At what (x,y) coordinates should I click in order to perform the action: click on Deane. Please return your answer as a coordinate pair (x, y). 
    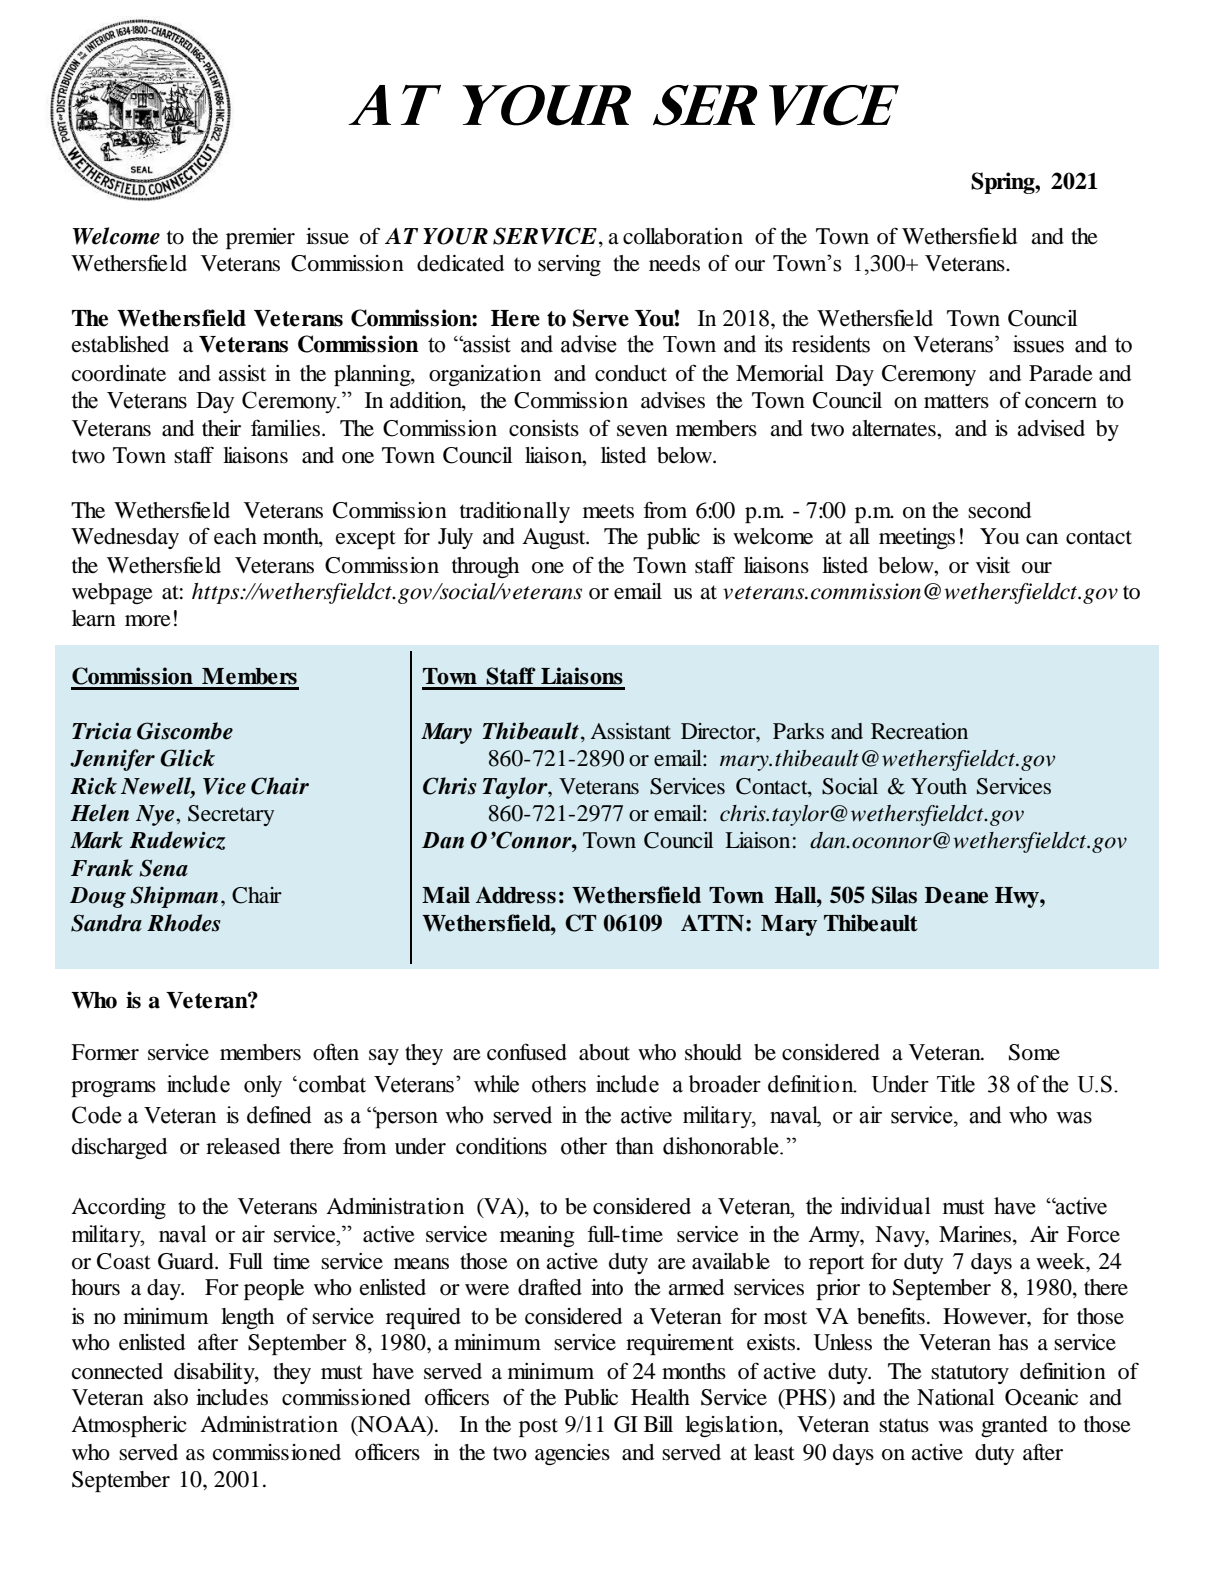
    Looking at the image, I should click on (956, 895).
